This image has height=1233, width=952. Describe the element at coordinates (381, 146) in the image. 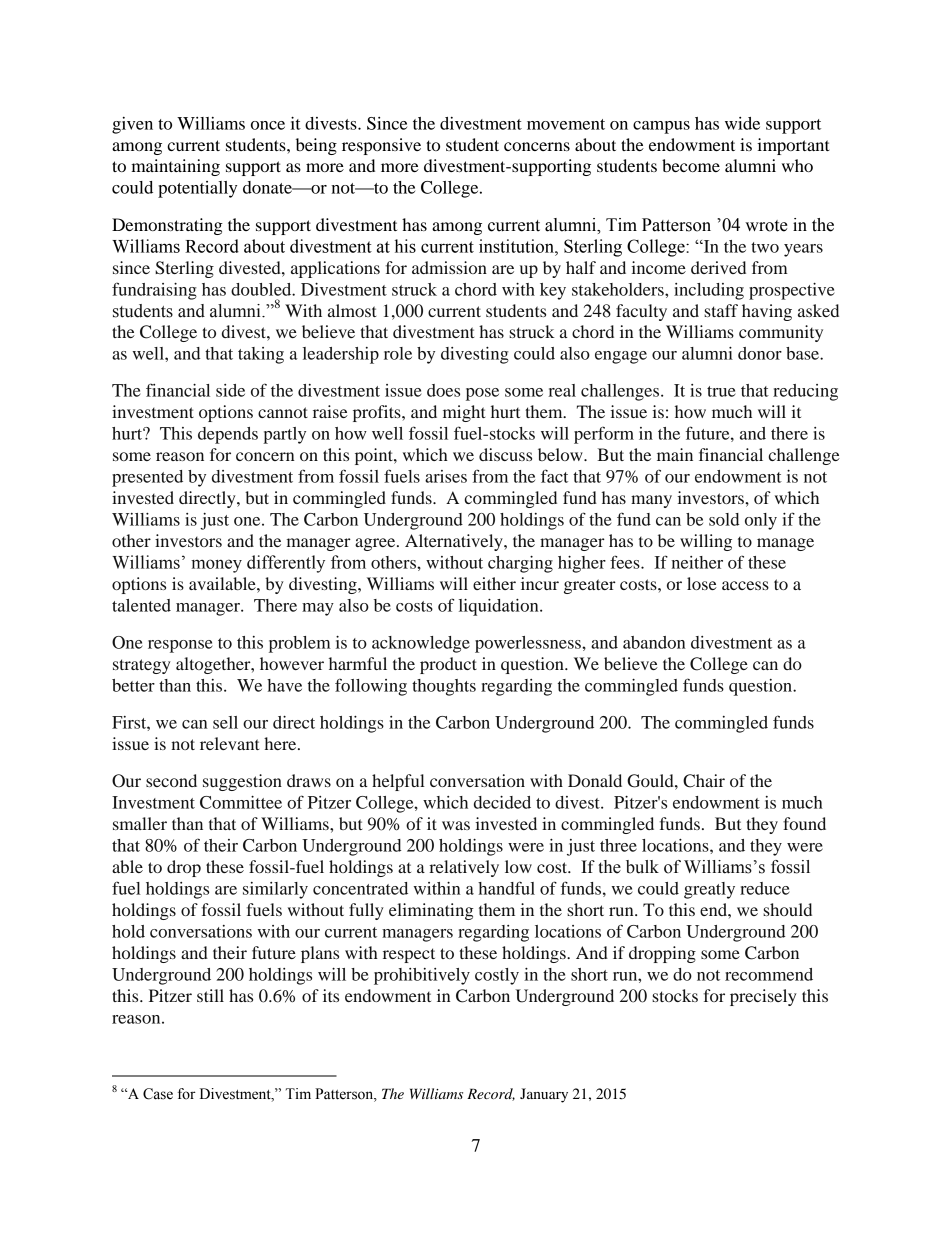

I see `responsive` at that location.
